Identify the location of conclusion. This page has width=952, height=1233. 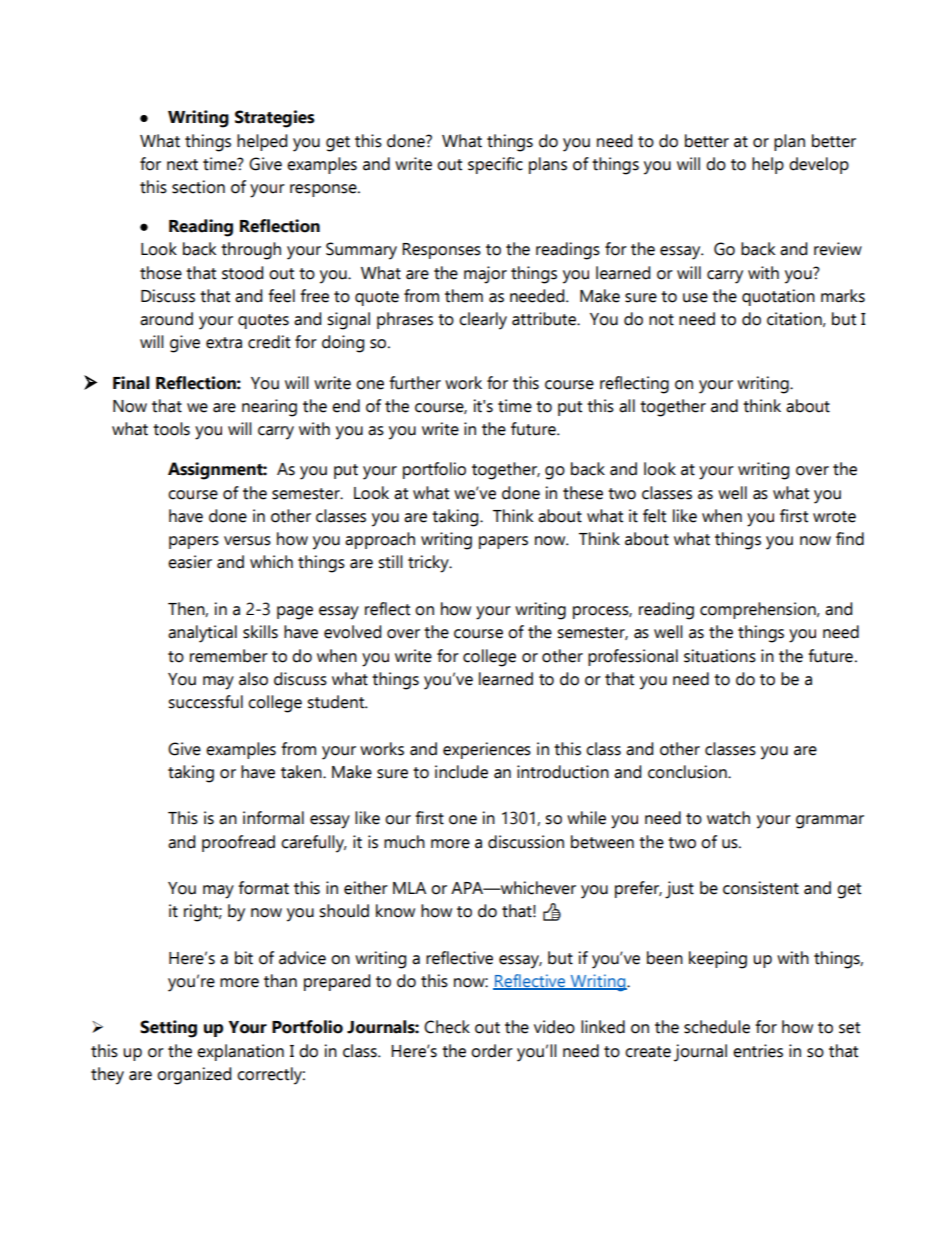
(688, 772).
